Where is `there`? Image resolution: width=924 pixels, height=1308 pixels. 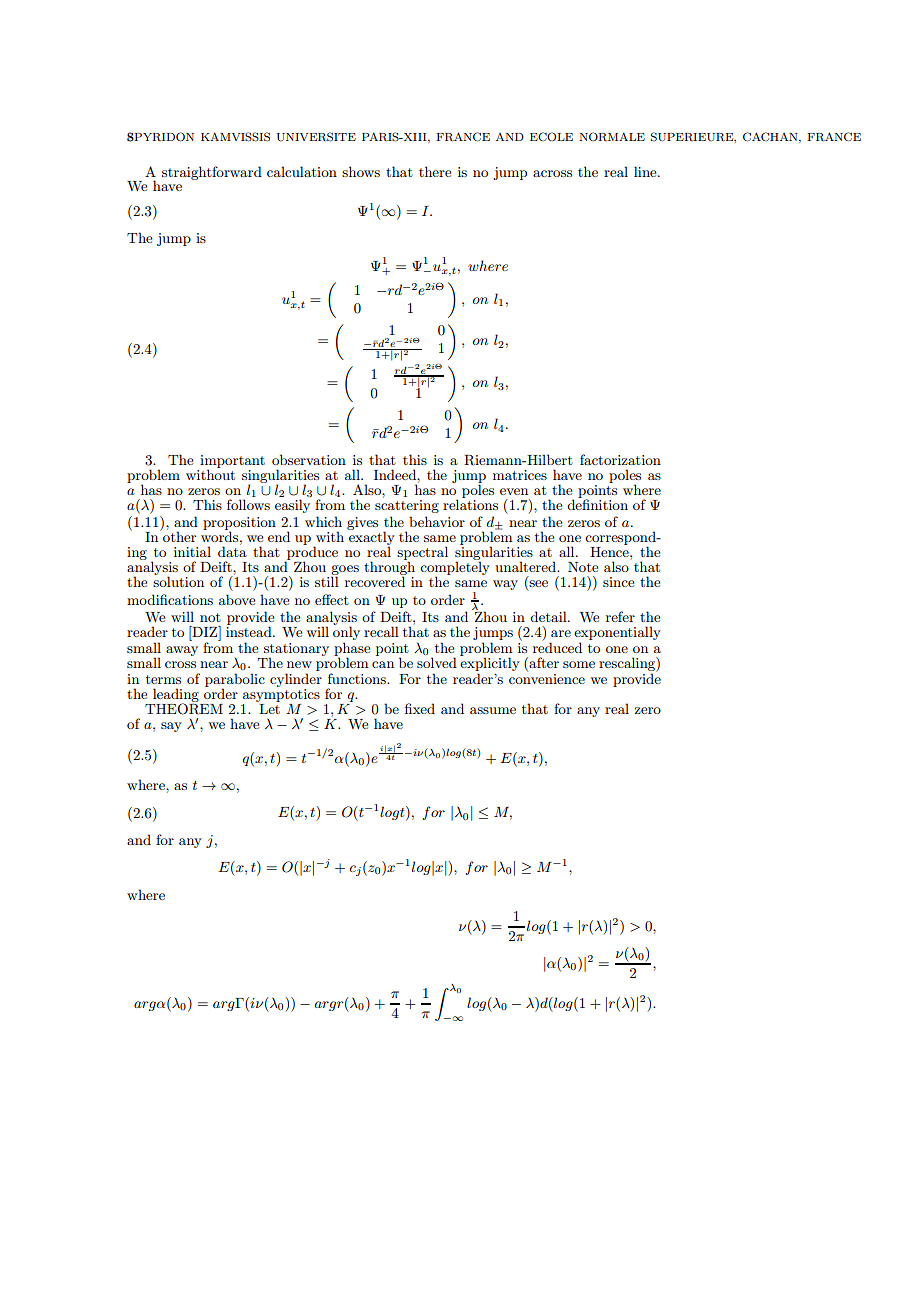
there is located at coordinates (435, 171).
